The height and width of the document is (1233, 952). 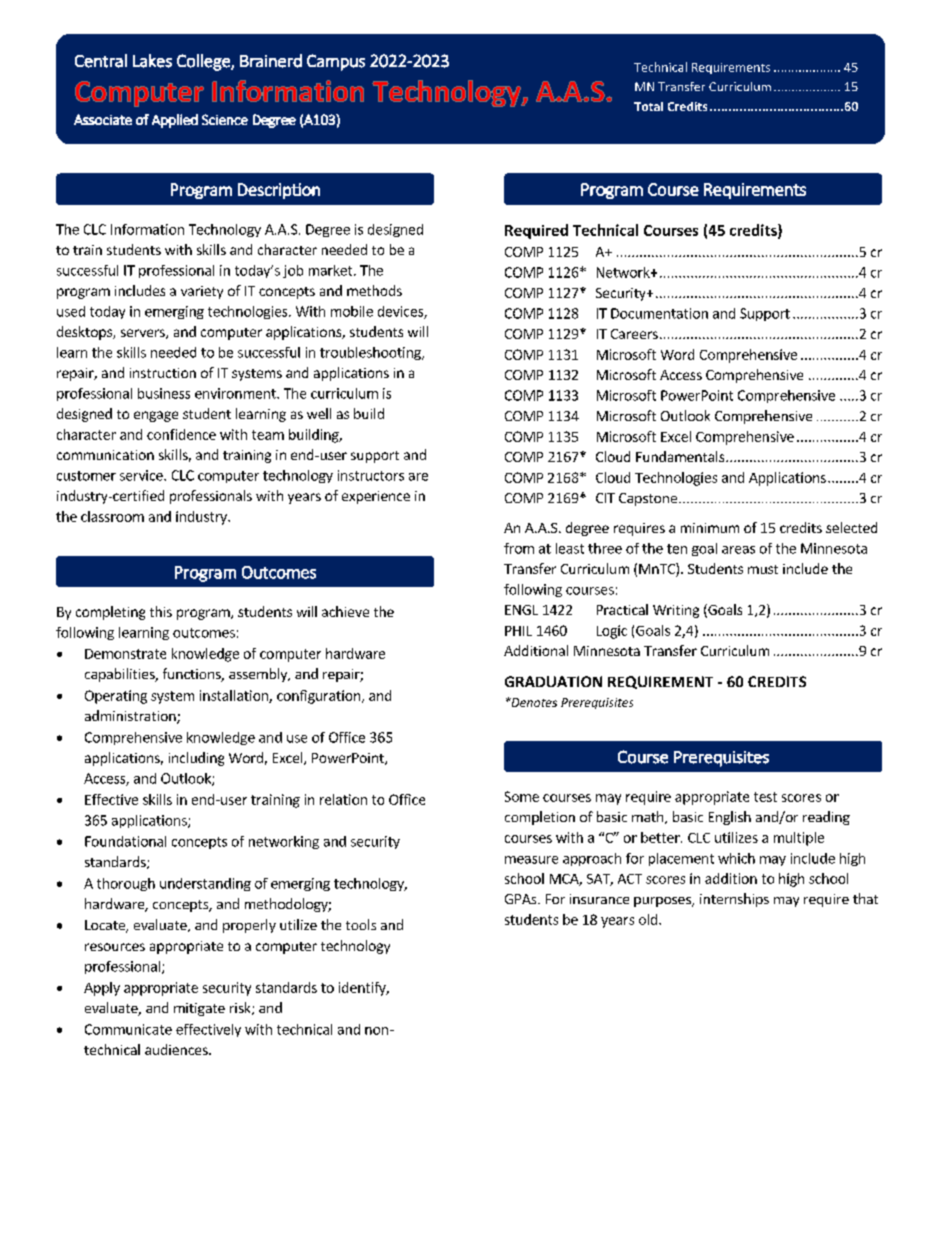 I want to click on mitigate, so click(x=199, y=1009).
